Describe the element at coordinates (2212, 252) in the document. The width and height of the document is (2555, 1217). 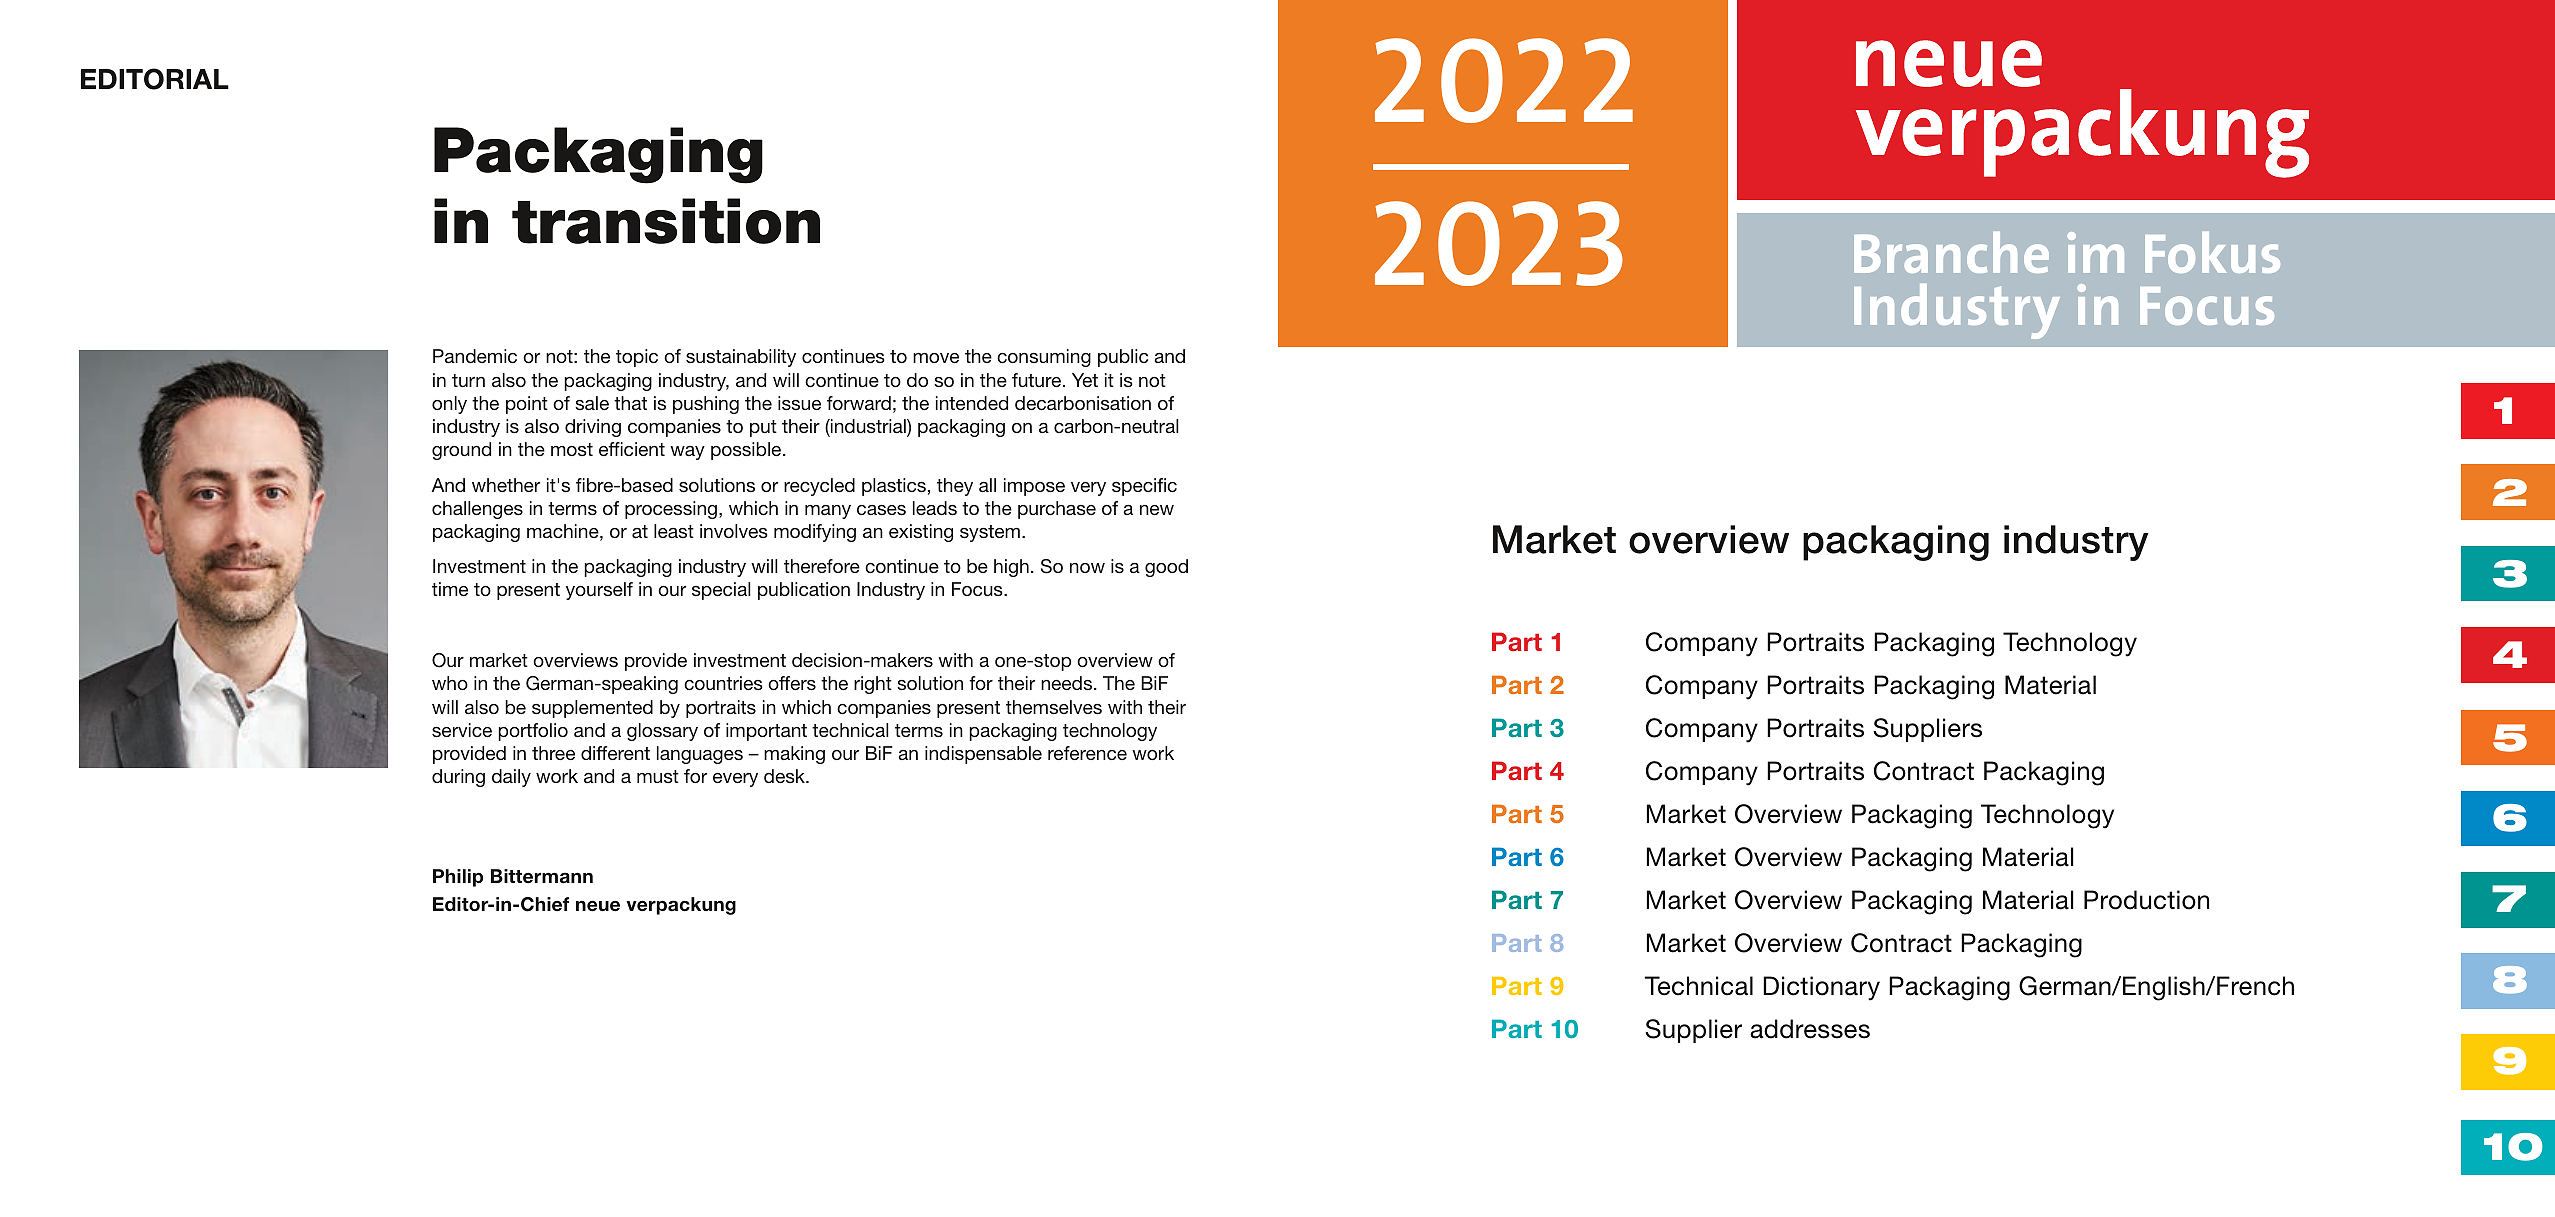
I see `Fokus` at that location.
